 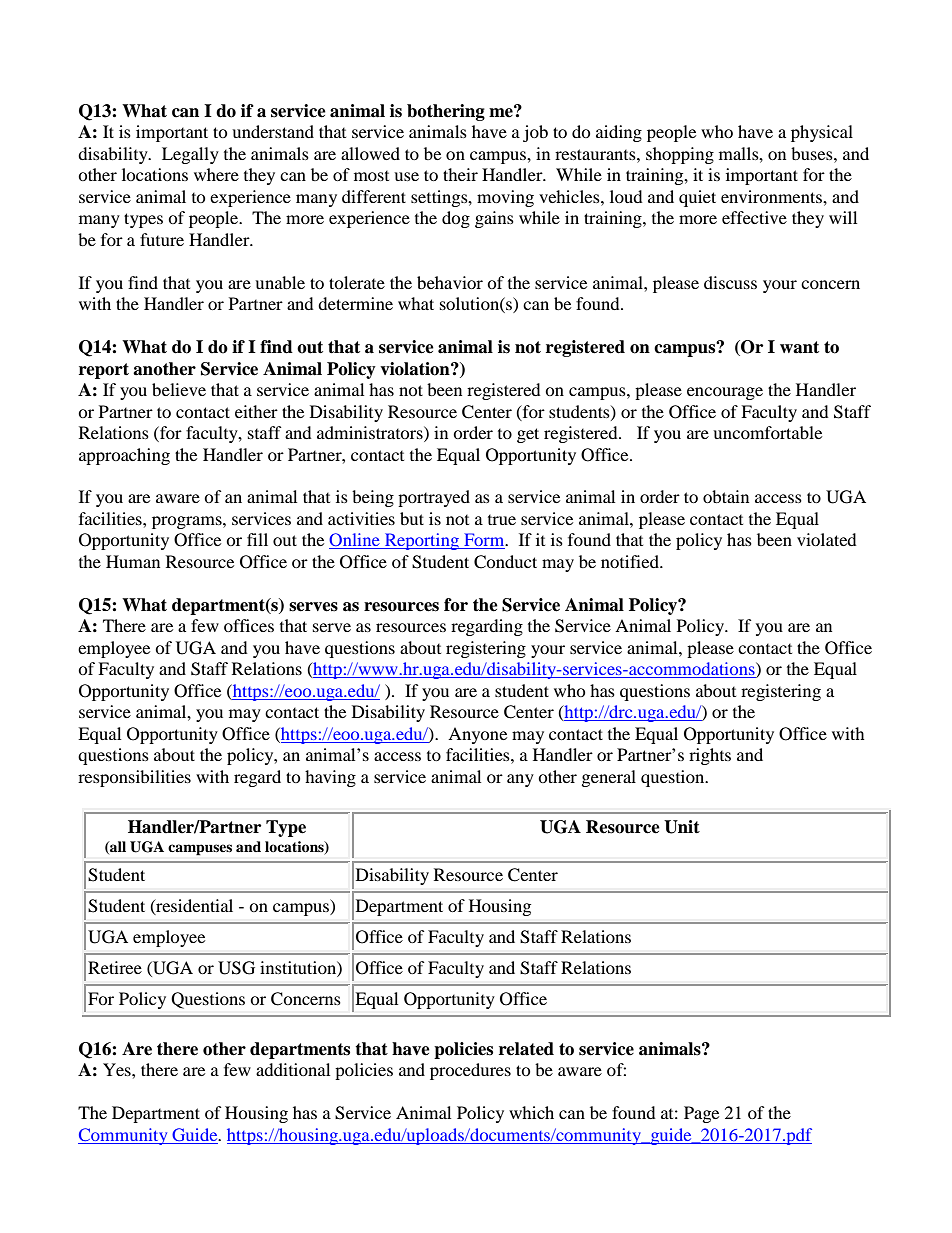 I want to click on environments, so click(x=772, y=196).
